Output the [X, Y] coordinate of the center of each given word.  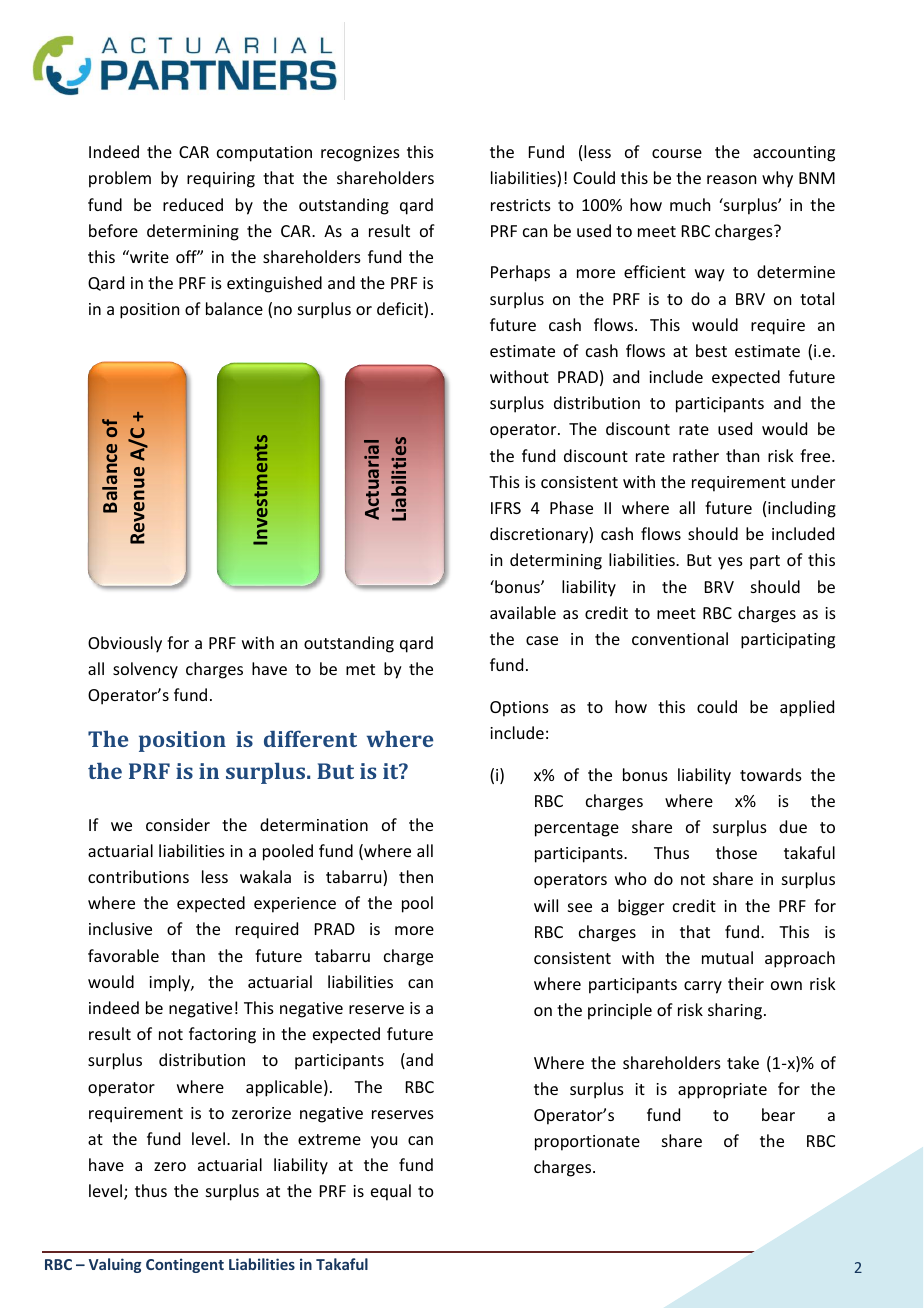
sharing [736, 1011]
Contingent [185, 1265]
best [711, 350]
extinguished [274, 284]
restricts [521, 205]
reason [731, 179]
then [416, 876]
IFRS [506, 508]
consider [178, 824]
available [523, 612]
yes [730, 563]
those [736, 852]
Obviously [125, 644]
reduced [193, 204]
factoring [222, 1035]
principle [620, 1011]
